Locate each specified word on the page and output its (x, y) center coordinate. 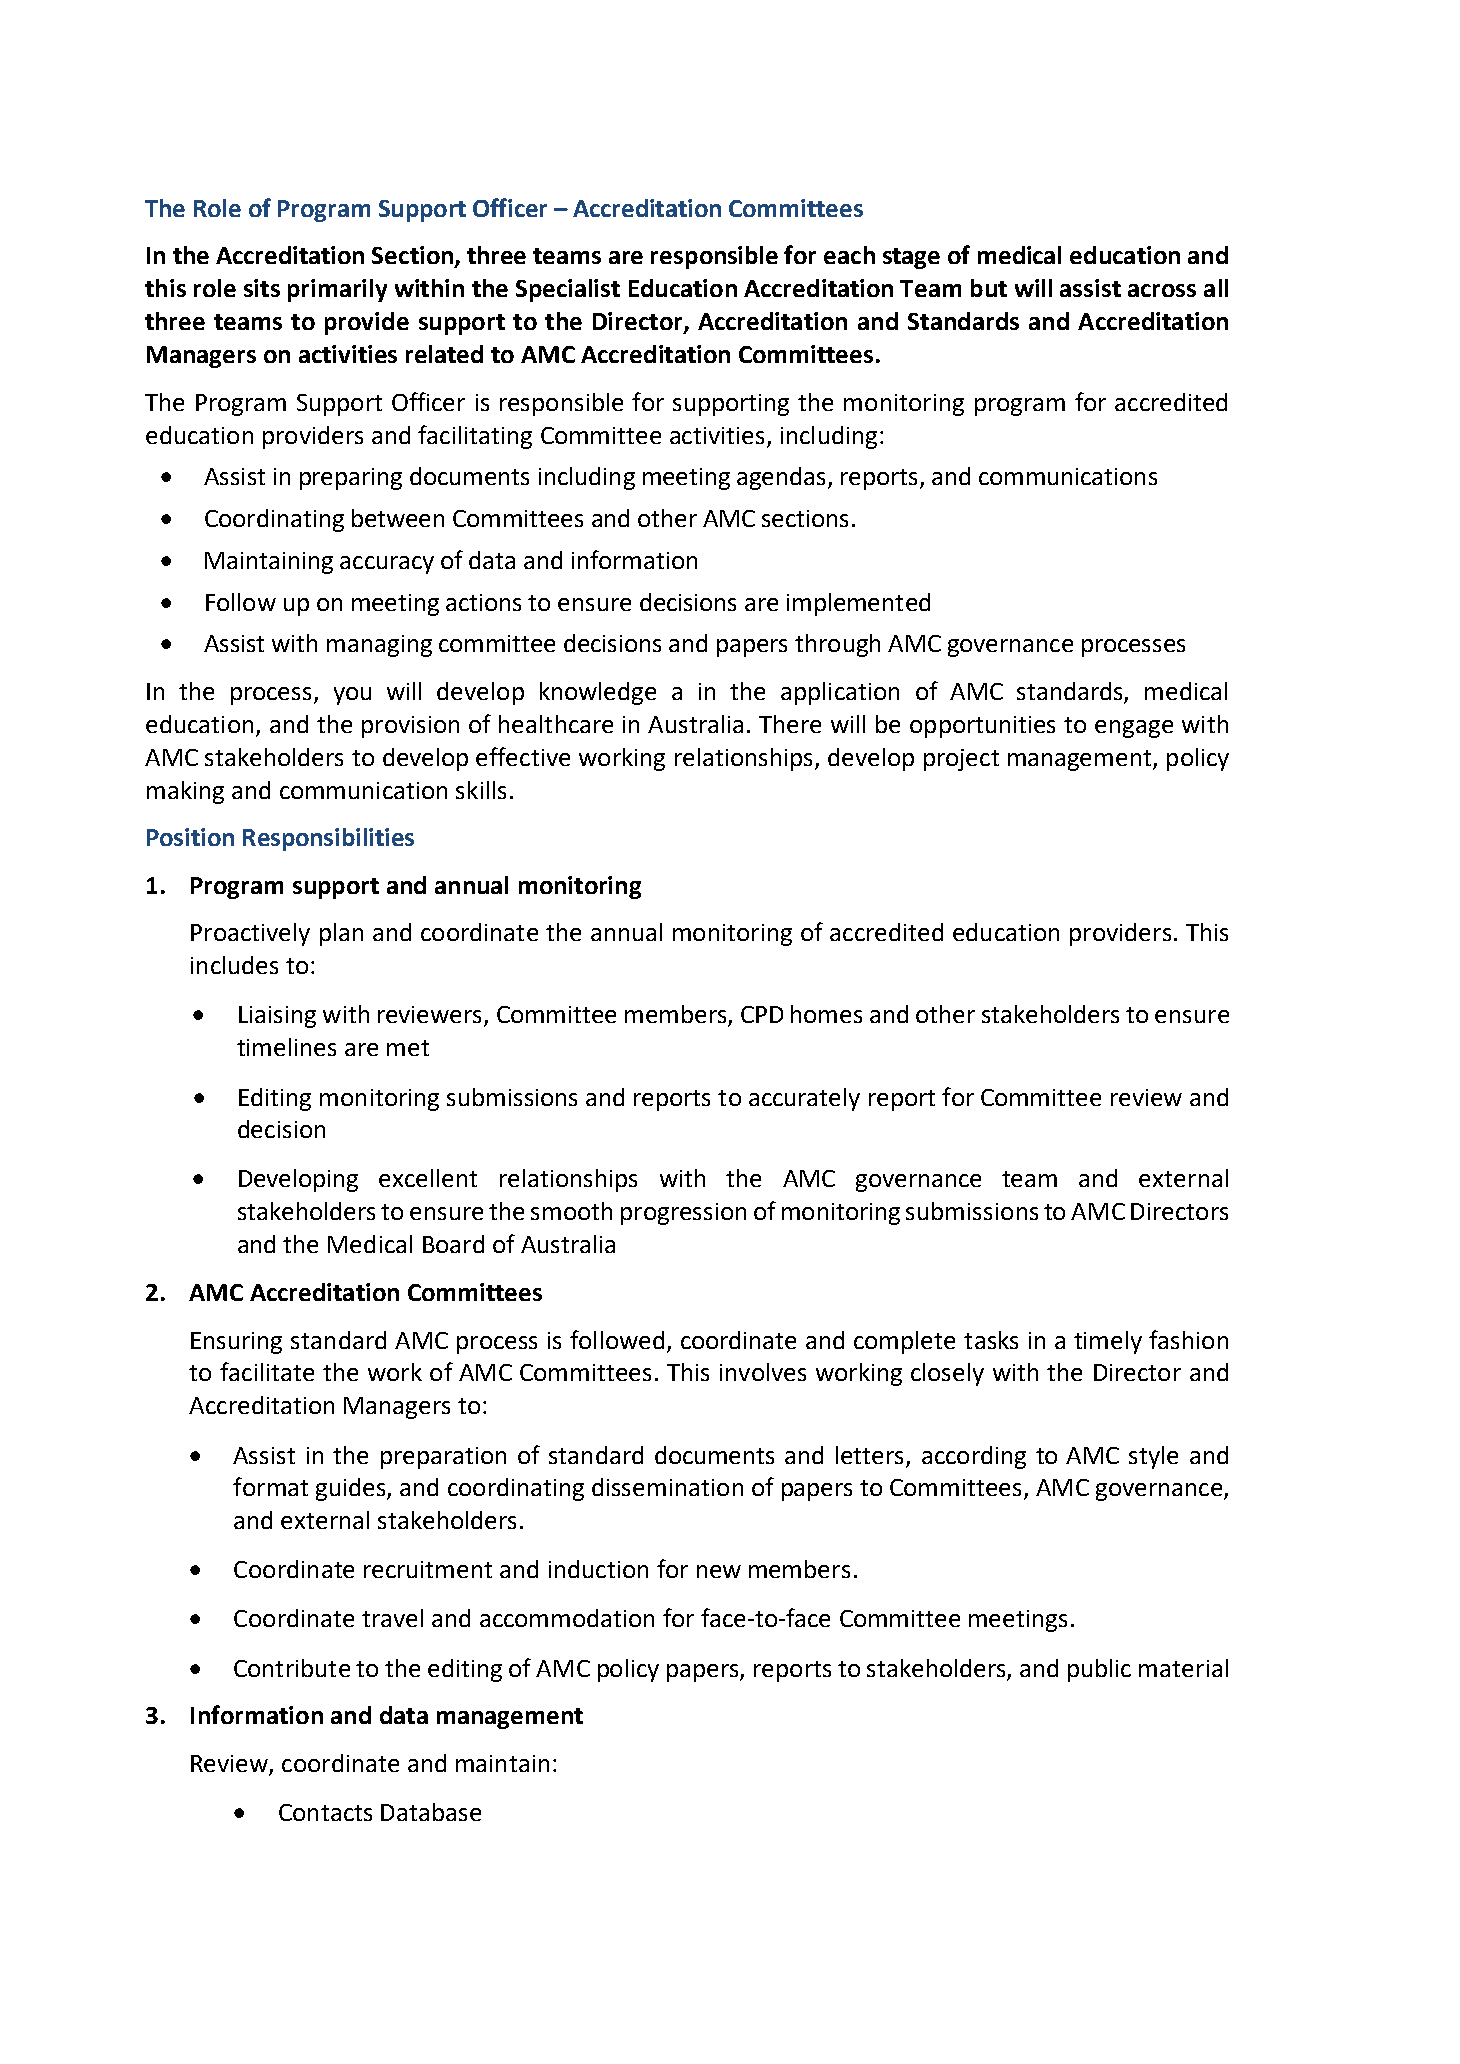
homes (826, 1014)
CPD (762, 1014)
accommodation (567, 1618)
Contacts (325, 1812)
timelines (286, 1047)
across (1162, 290)
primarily (337, 290)
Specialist (568, 290)
